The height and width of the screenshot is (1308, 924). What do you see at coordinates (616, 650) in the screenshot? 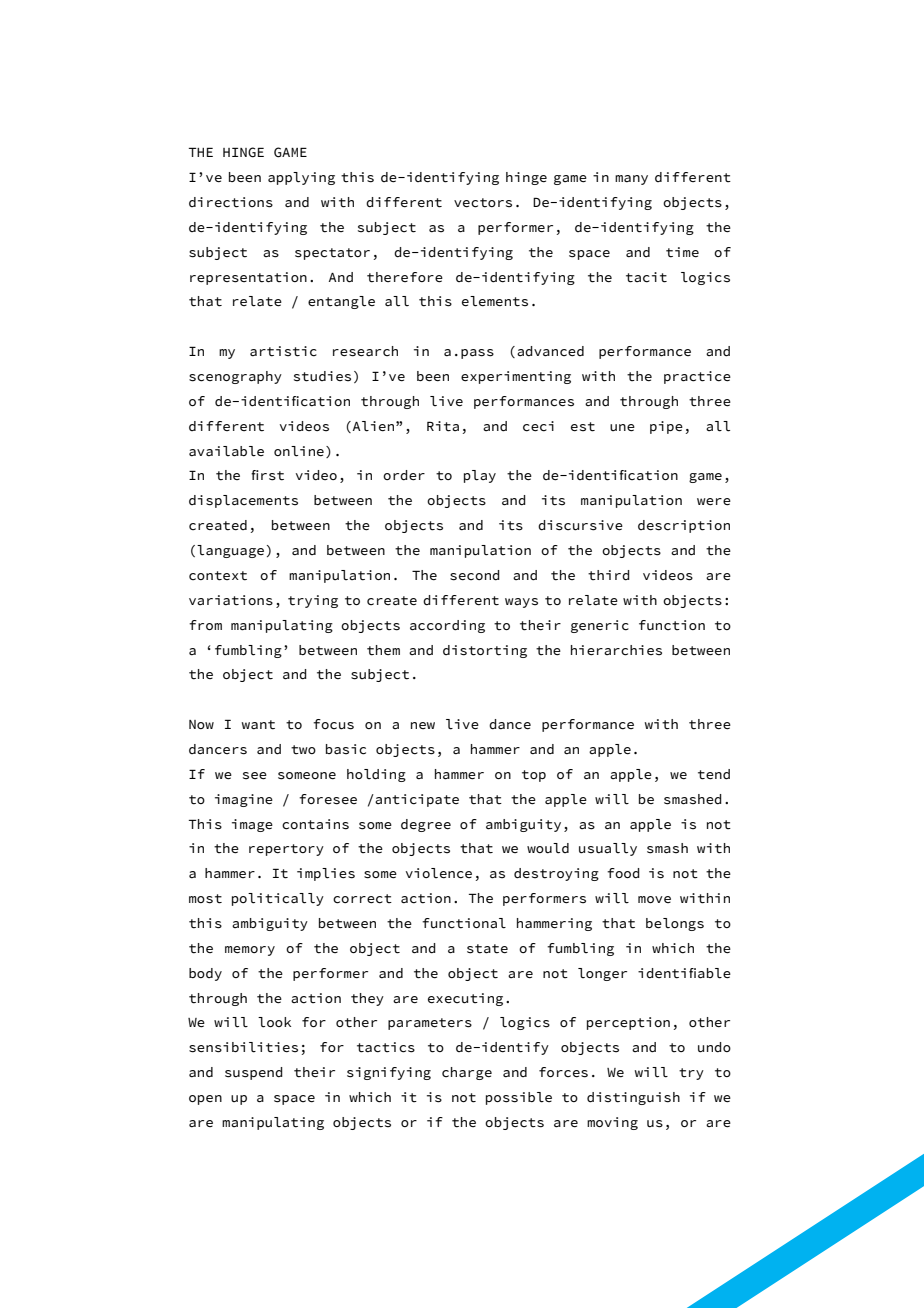
I see `hierarchies` at bounding box center [616, 650].
